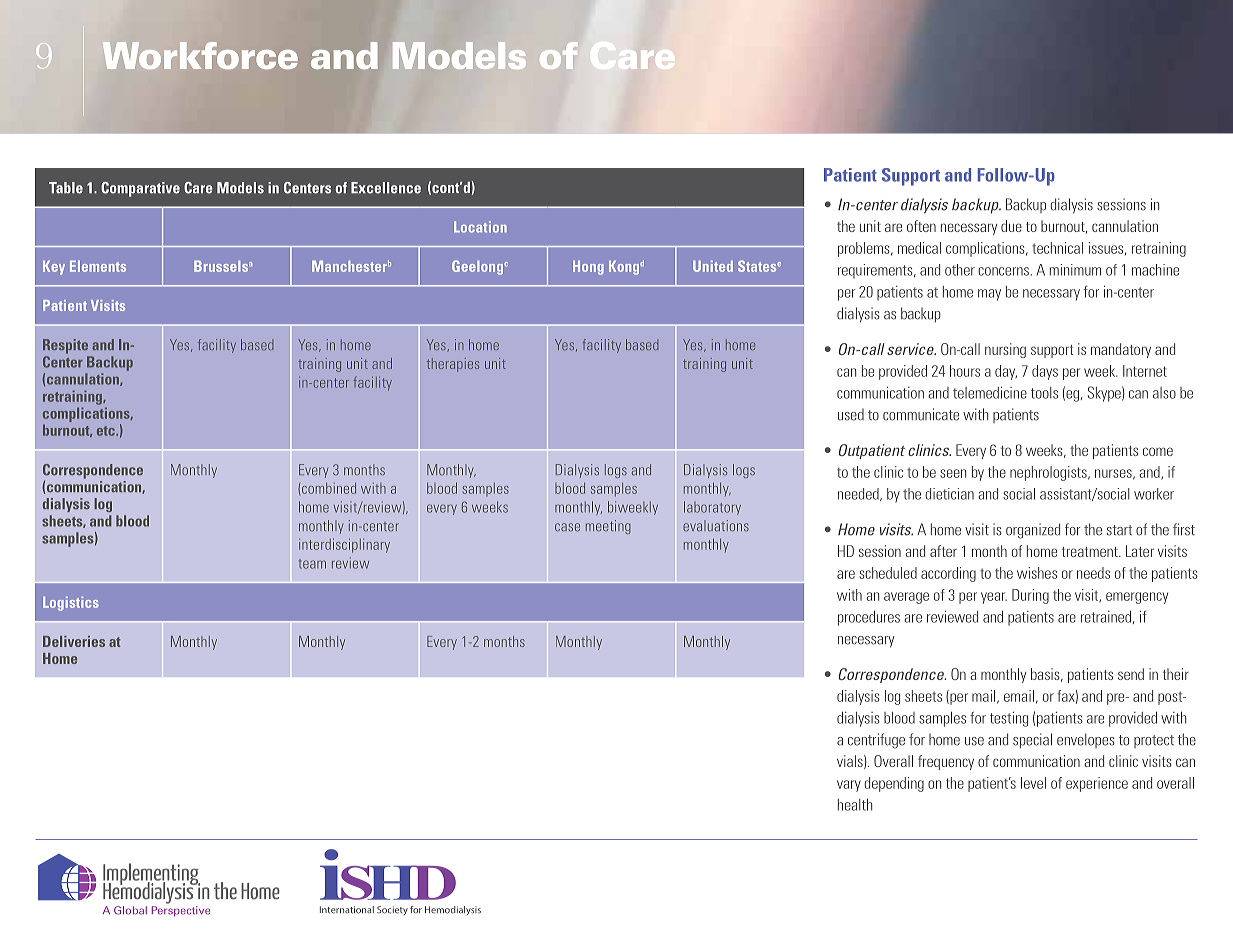 The height and width of the screenshot is (952, 1233). Describe the element at coordinates (1033, 783) in the screenshot. I see `level` at that location.
